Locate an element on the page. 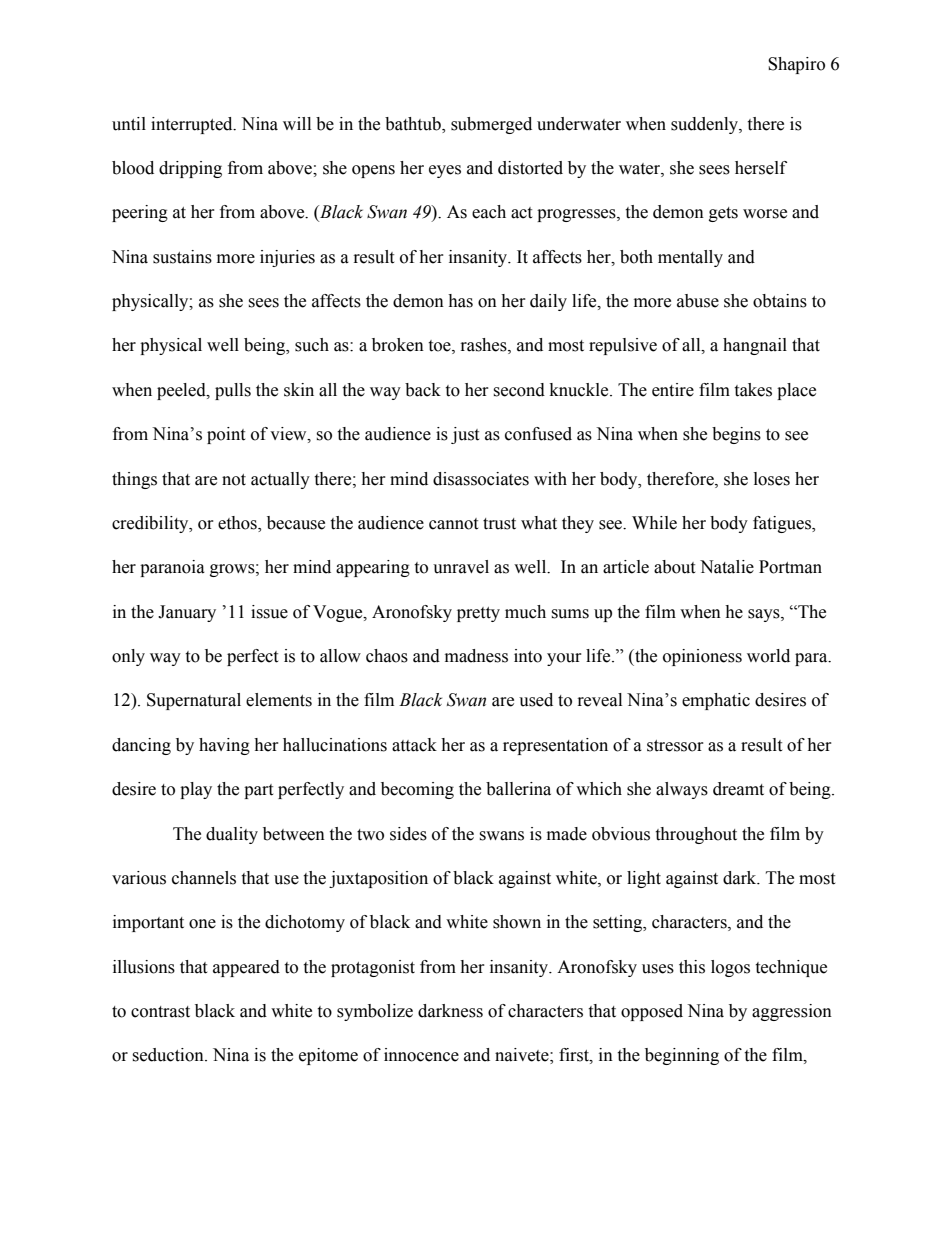 The width and height of the document is (952, 1233). interrupted is located at coordinates (193, 125).
